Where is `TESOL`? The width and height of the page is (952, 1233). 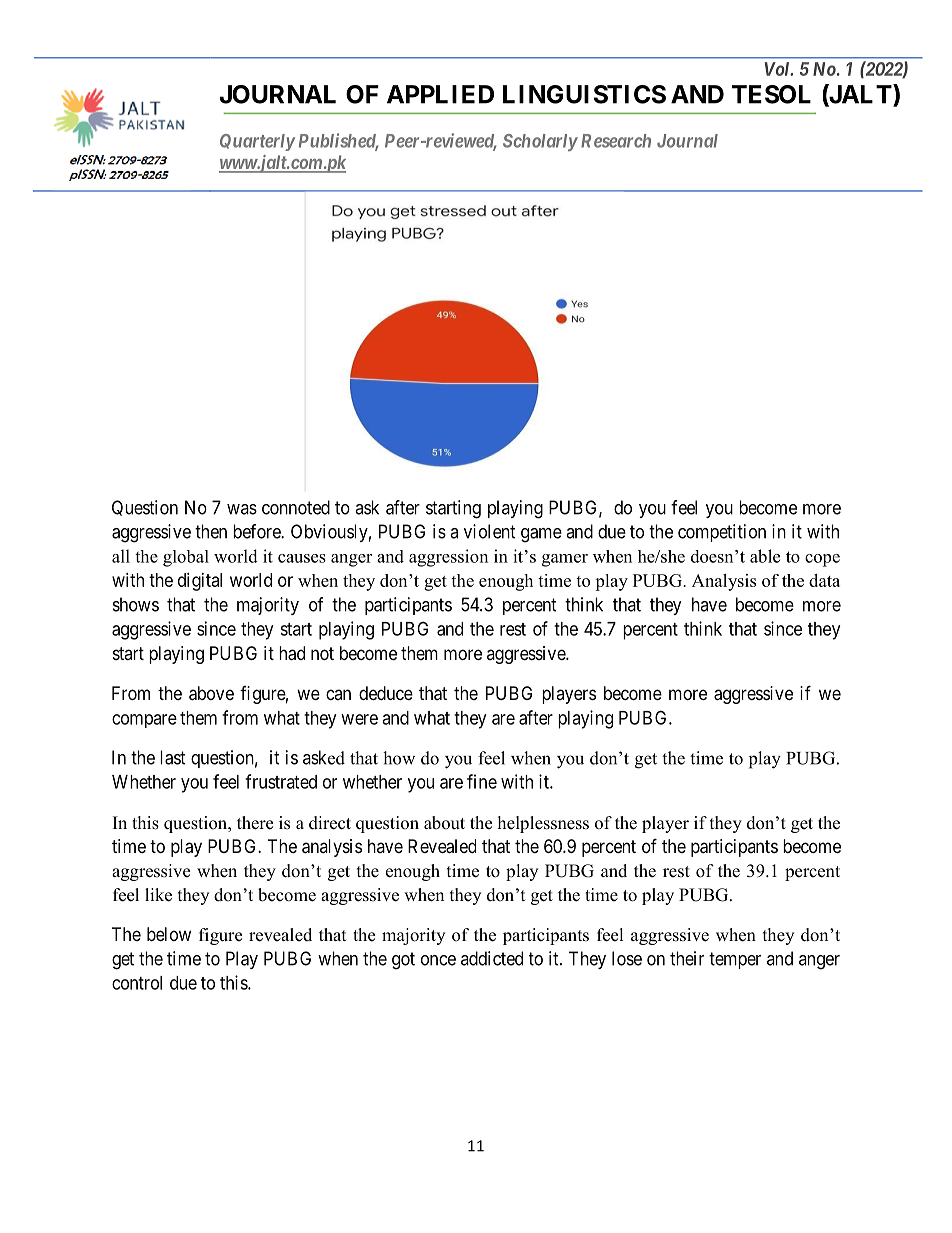 TESOL is located at coordinates (771, 94).
